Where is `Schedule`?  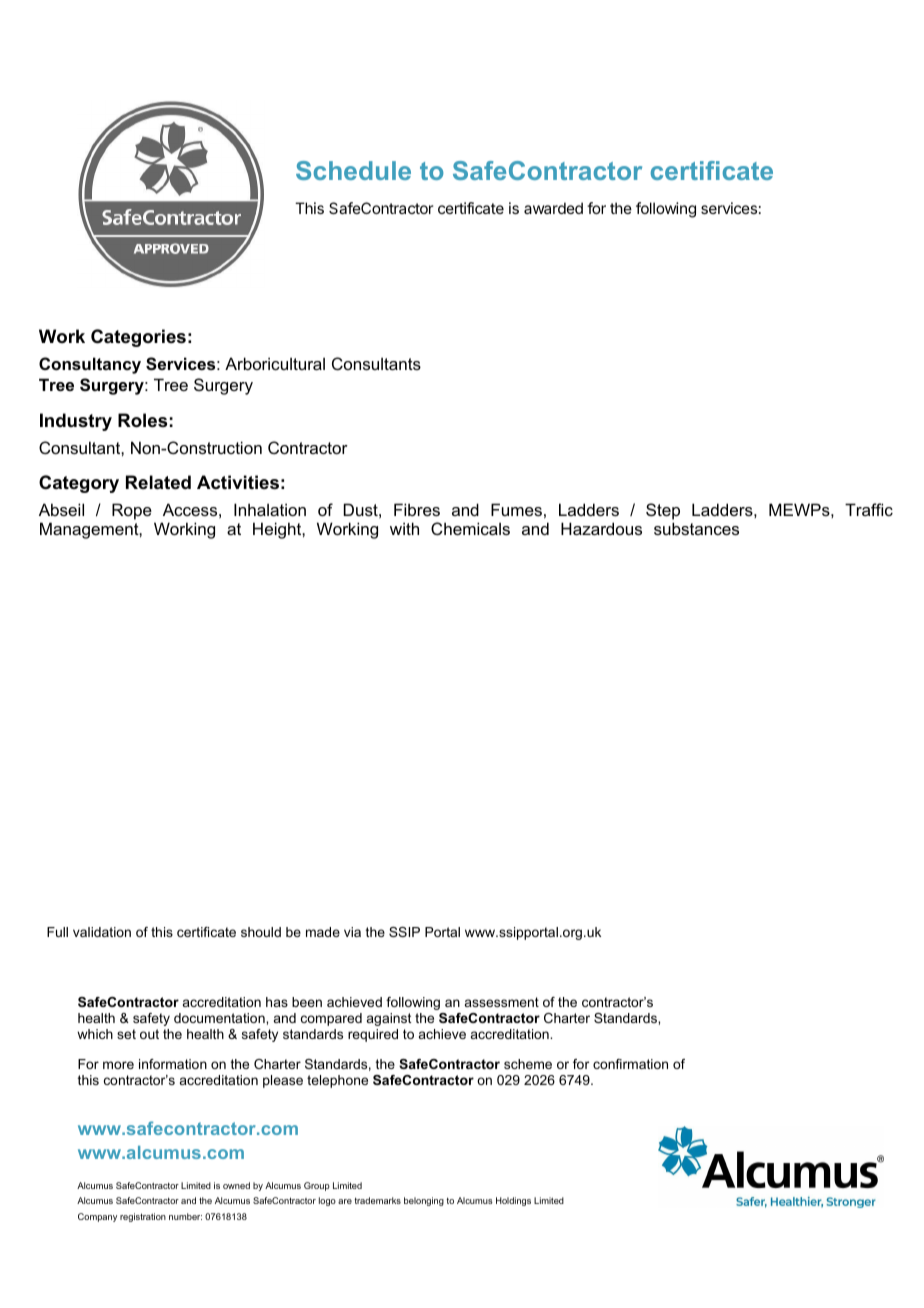
Schedule is located at coordinates (353, 170).
